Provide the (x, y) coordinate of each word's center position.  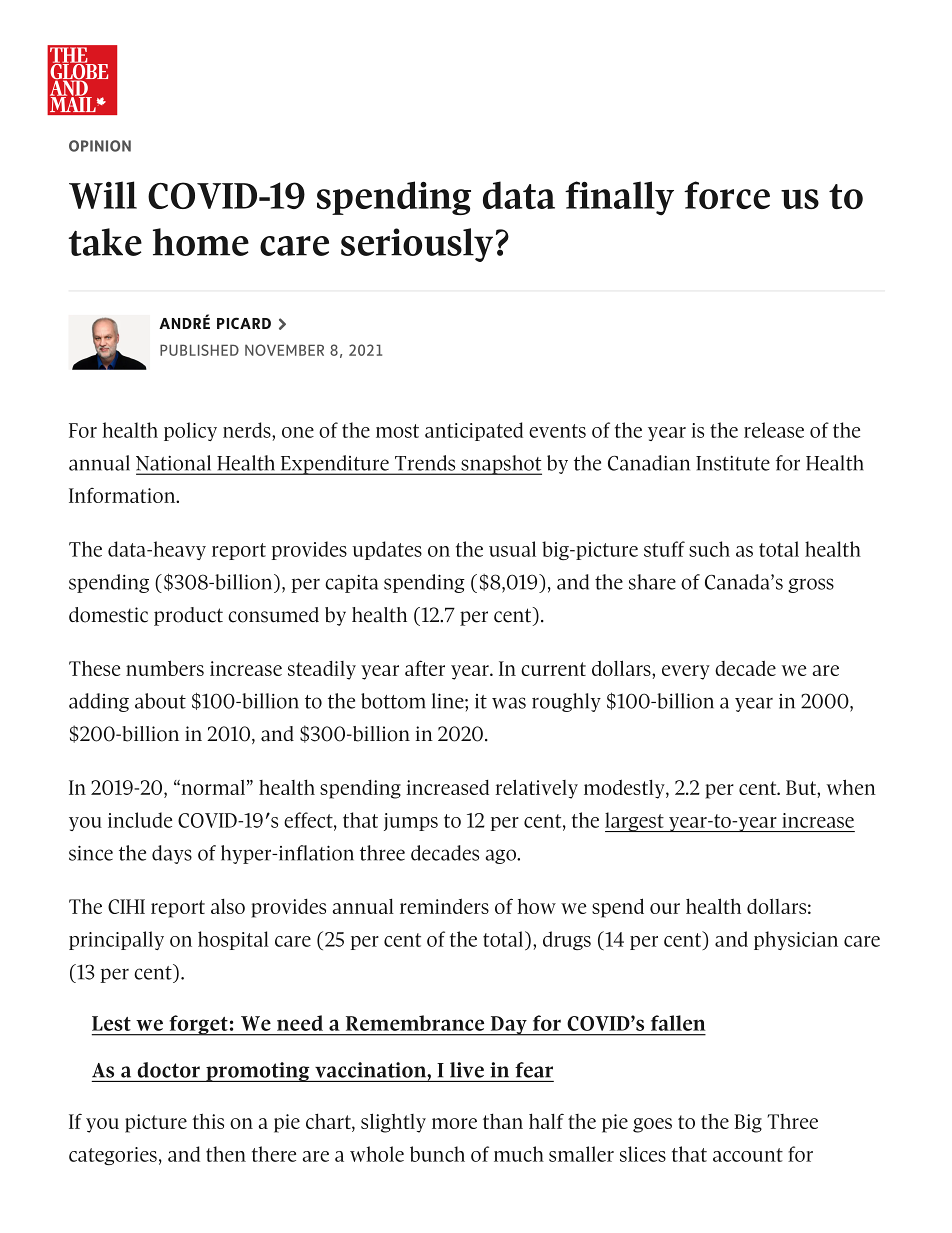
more (454, 1123)
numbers (165, 668)
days (172, 854)
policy (190, 431)
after (425, 668)
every (686, 672)
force (727, 195)
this (208, 1121)
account (748, 1155)
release (774, 430)
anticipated (474, 431)
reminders (444, 906)
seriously (417, 245)
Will (103, 195)
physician (796, 940)
